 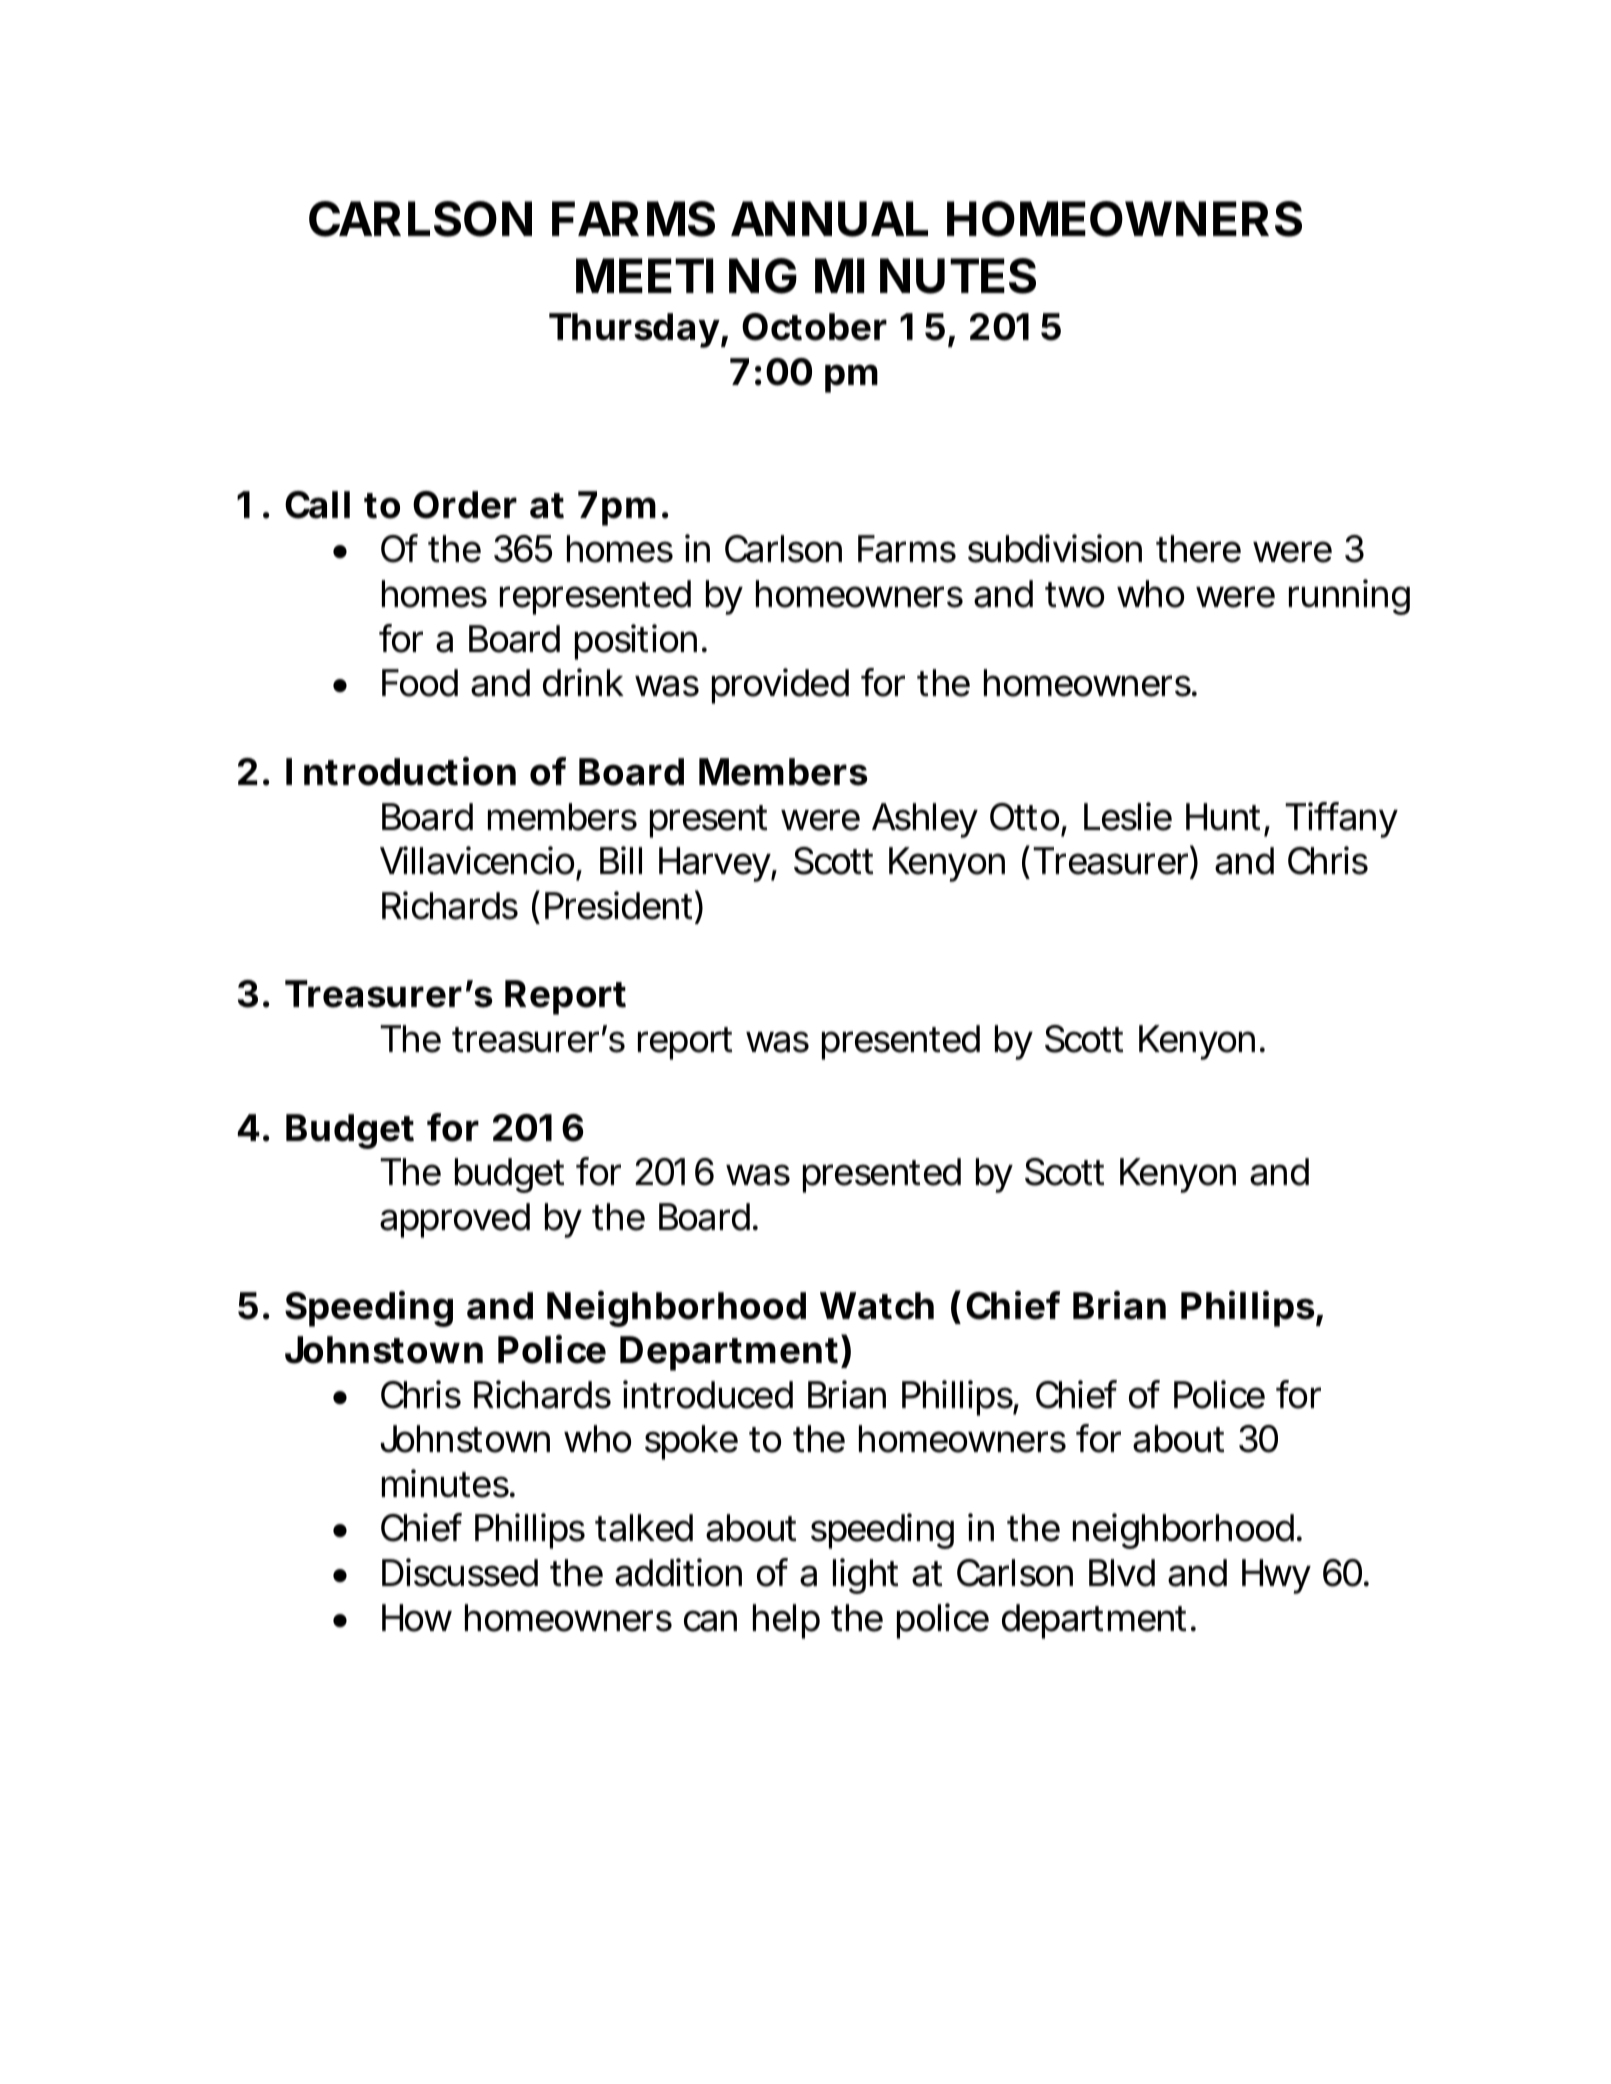 What do you see at coordinates (621, 860) in the document?
I see `Bill` at bounding box center [621, 860].
